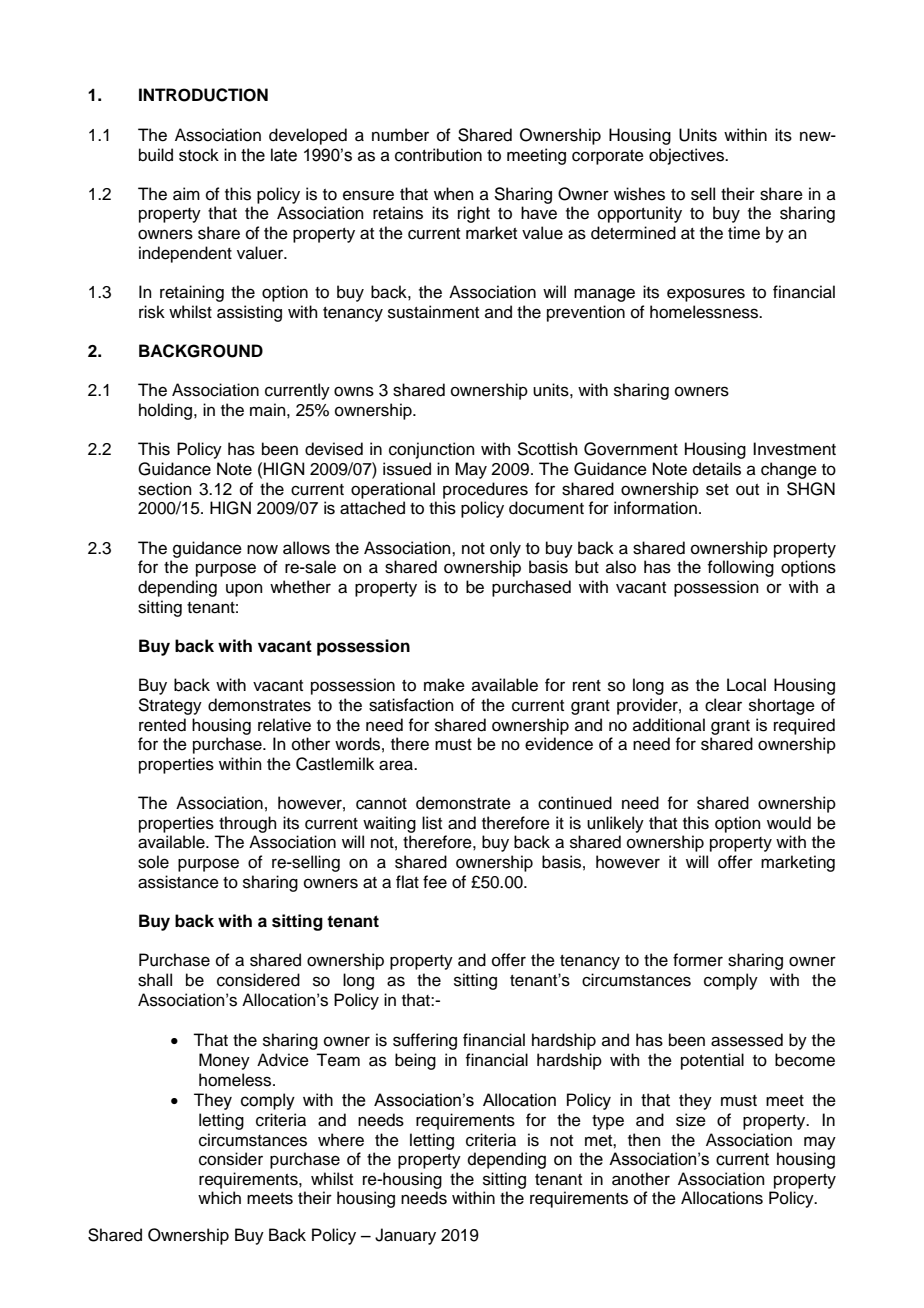  Describe the element at coordinates (203, 95) in the image. I see `INTRODUCTION` at that location.
